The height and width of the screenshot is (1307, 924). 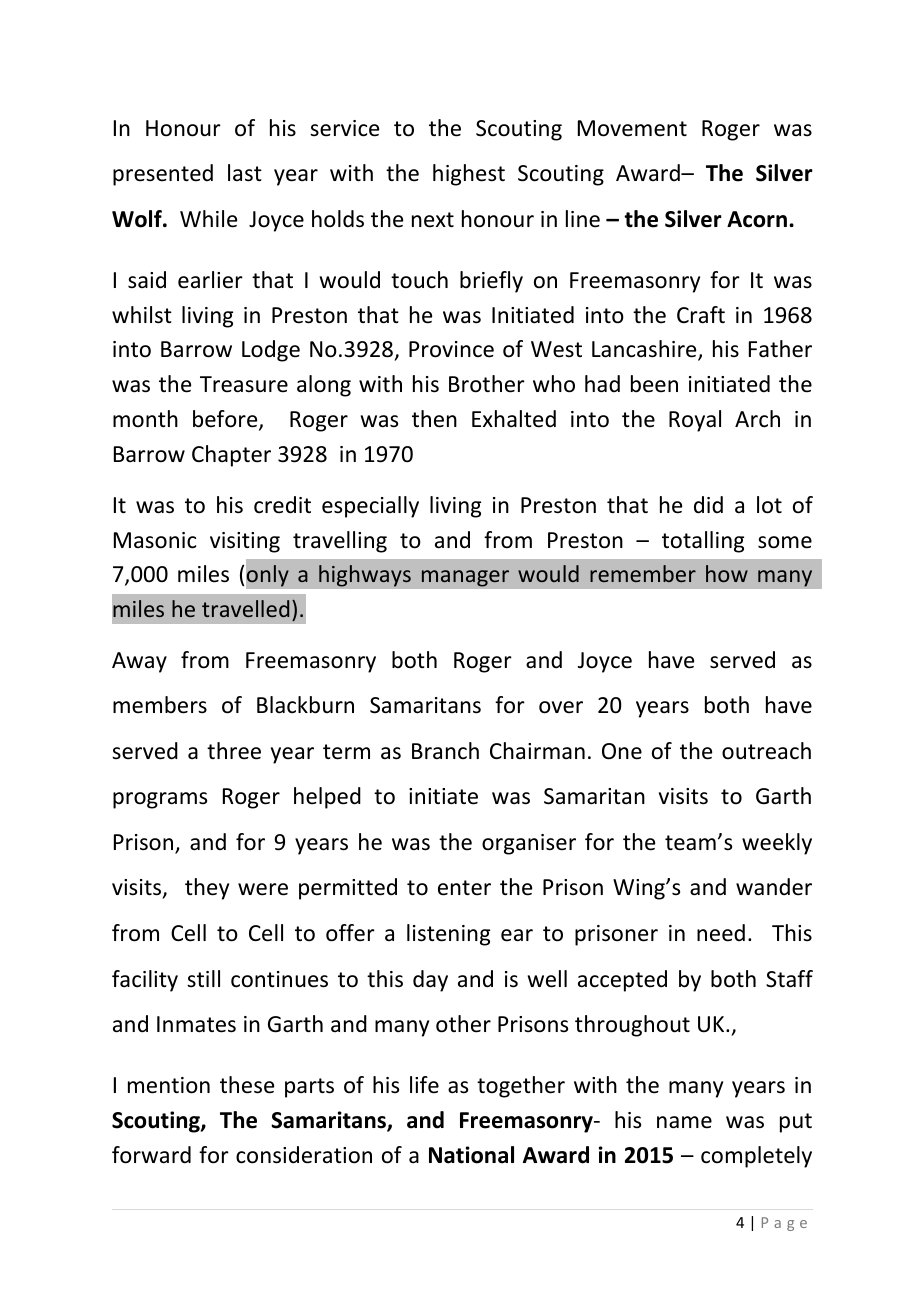 I want to click on these, so click(x=247, y=1085).
